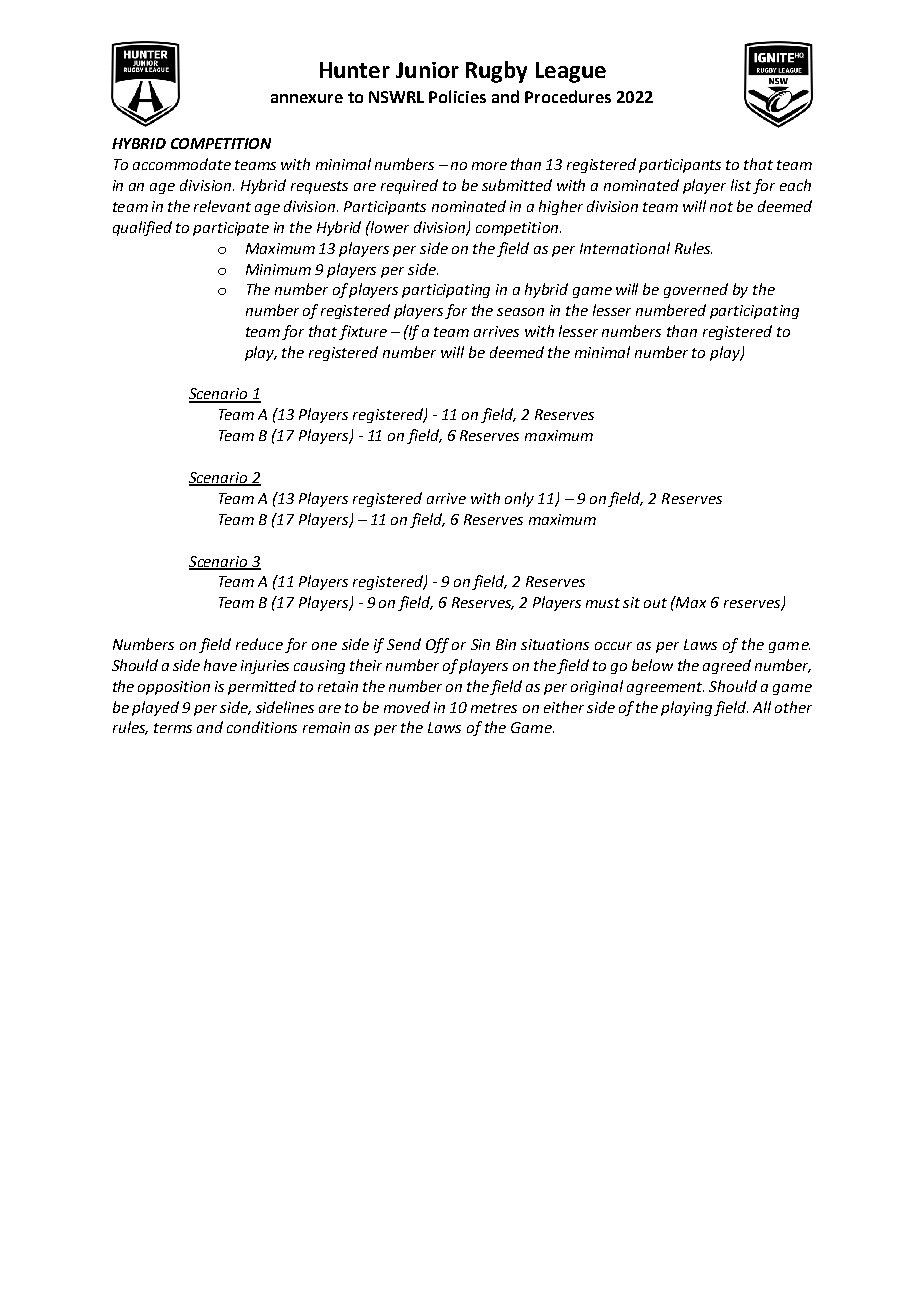 This image has width=924, height=1308. What do you see at coordinates (568, 96) in the image?
I see `Procedures` at bounding box center [568, 96].
